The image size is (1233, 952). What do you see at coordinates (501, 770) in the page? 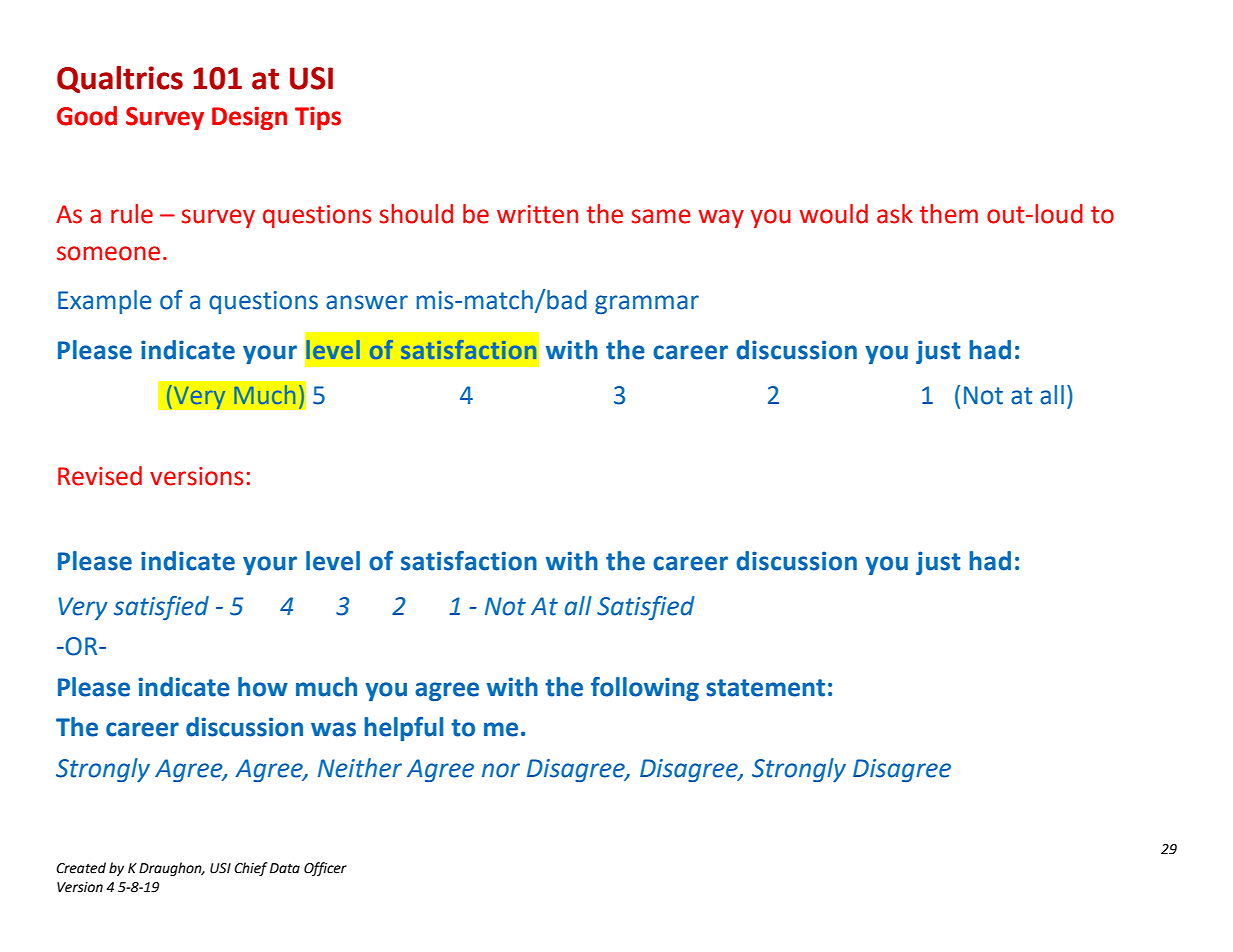
I see `nor` at bounding box center [501, 770].
